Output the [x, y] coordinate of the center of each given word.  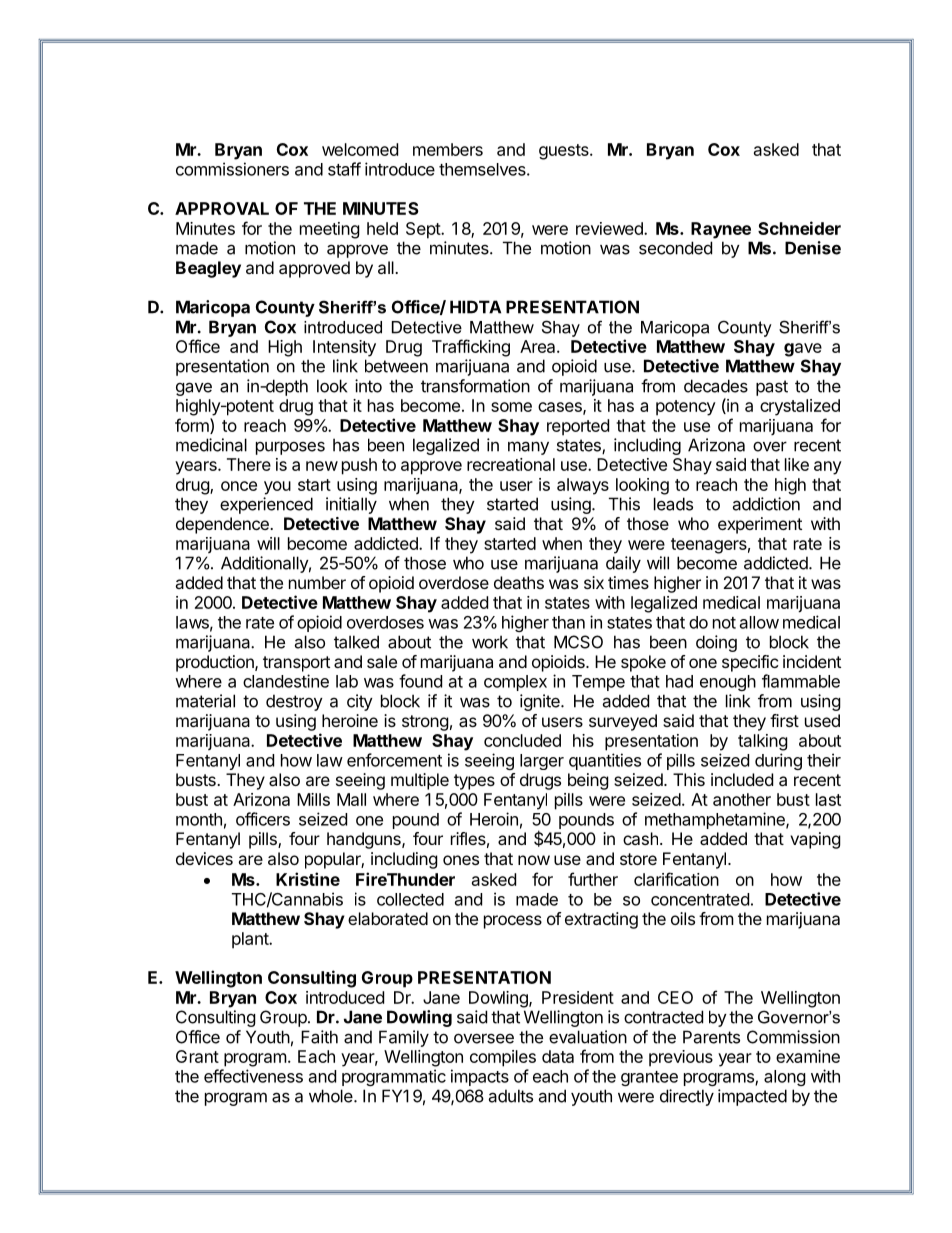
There [249, 464]
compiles [503, 1058]
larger [542, 762]
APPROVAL [222, 208]
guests [565, 152]
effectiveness [253, 1076]
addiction [766, 504]
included [742, 779]
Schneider [799, 228]
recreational [511, 464]
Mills [313, 799]
